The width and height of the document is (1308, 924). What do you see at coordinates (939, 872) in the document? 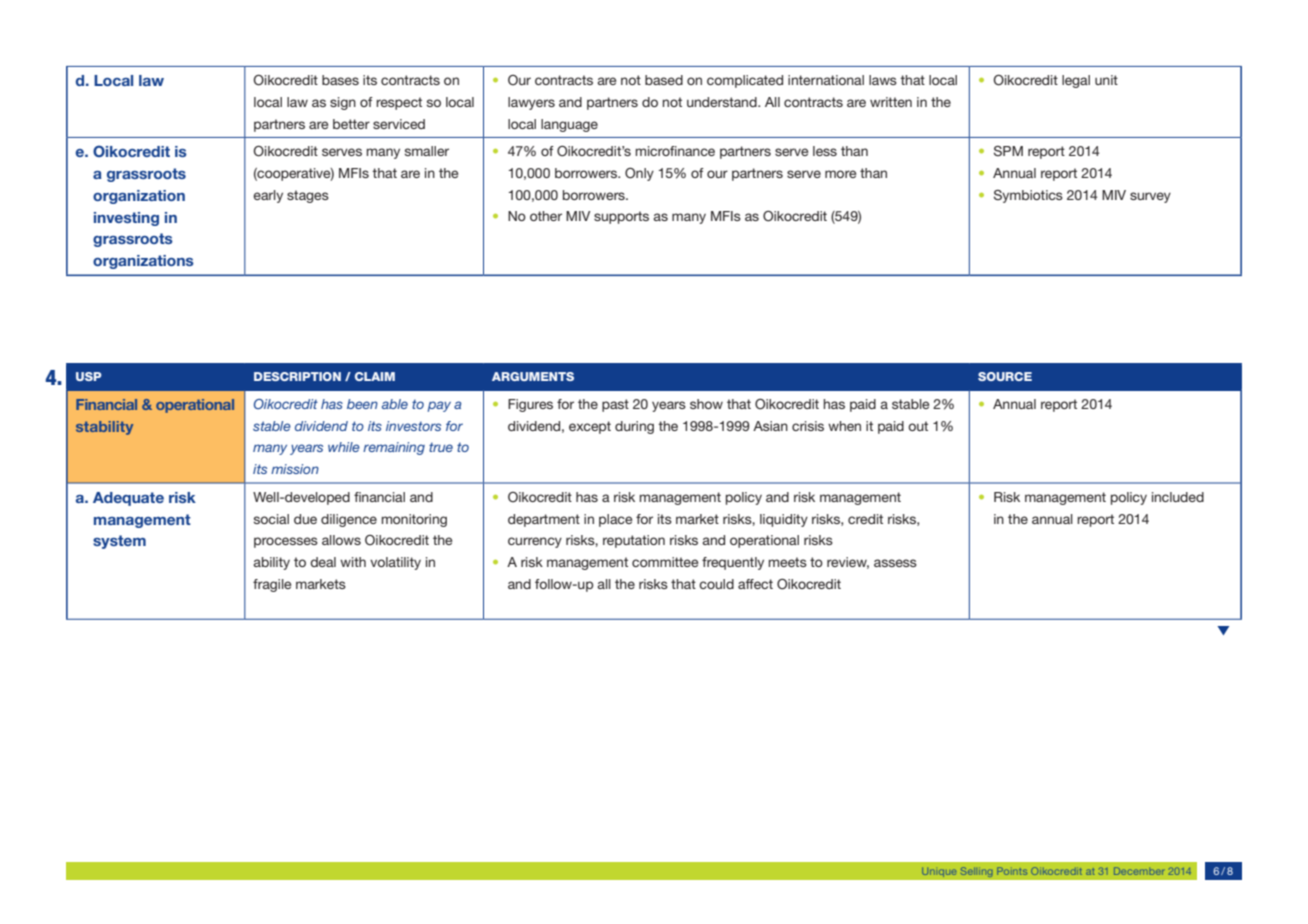
I see `Unique` at bounding box center [939, 872].
